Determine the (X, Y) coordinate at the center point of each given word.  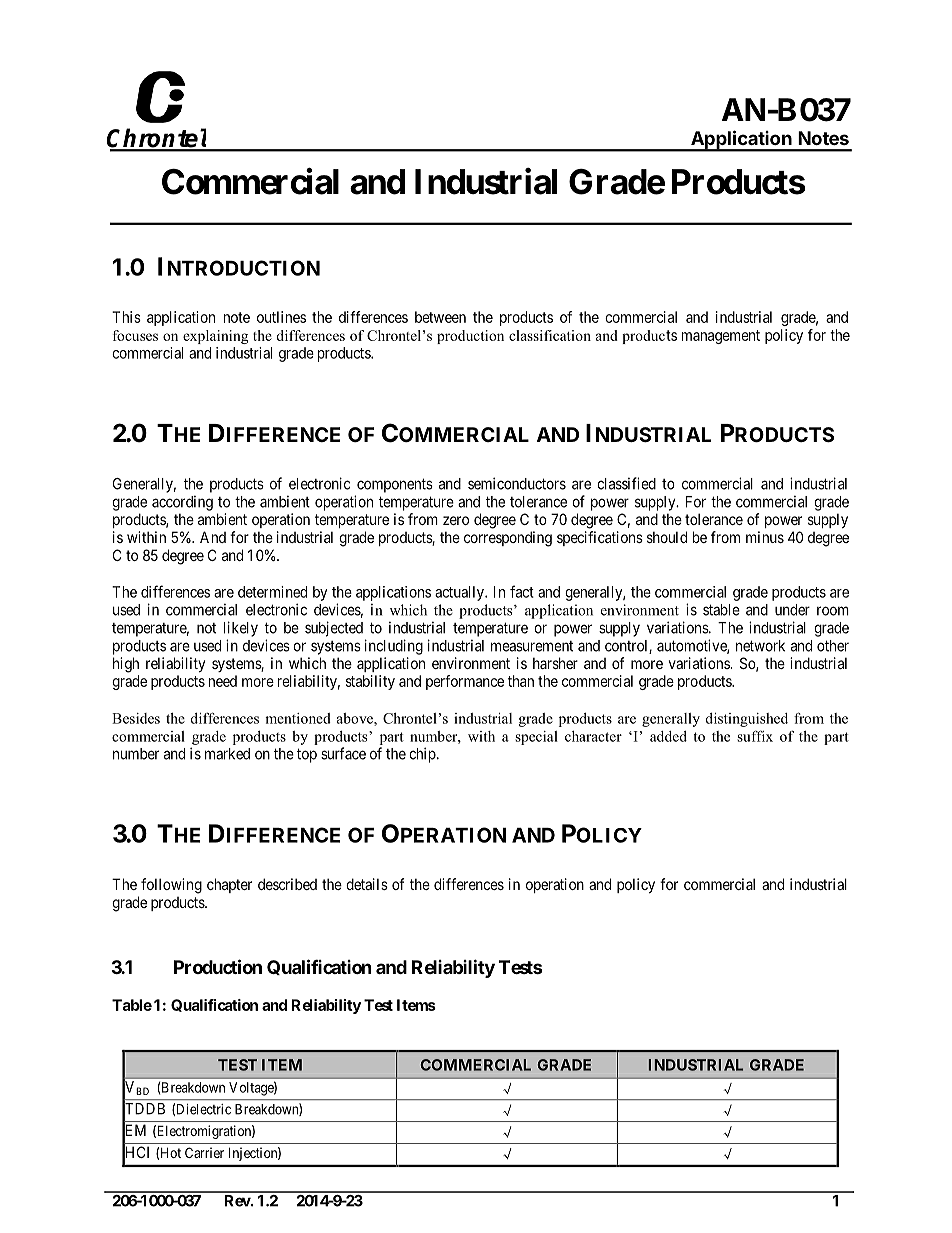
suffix (755, 736)
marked (227, 754)
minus (765, 537)
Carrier (204, 1152)
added (668, 736)
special (536, 738)
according (182, 503)
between (440, 317)
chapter (229, 885)
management (721, 337)
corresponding (508, 539)
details (367, 884)
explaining (215, 337)
